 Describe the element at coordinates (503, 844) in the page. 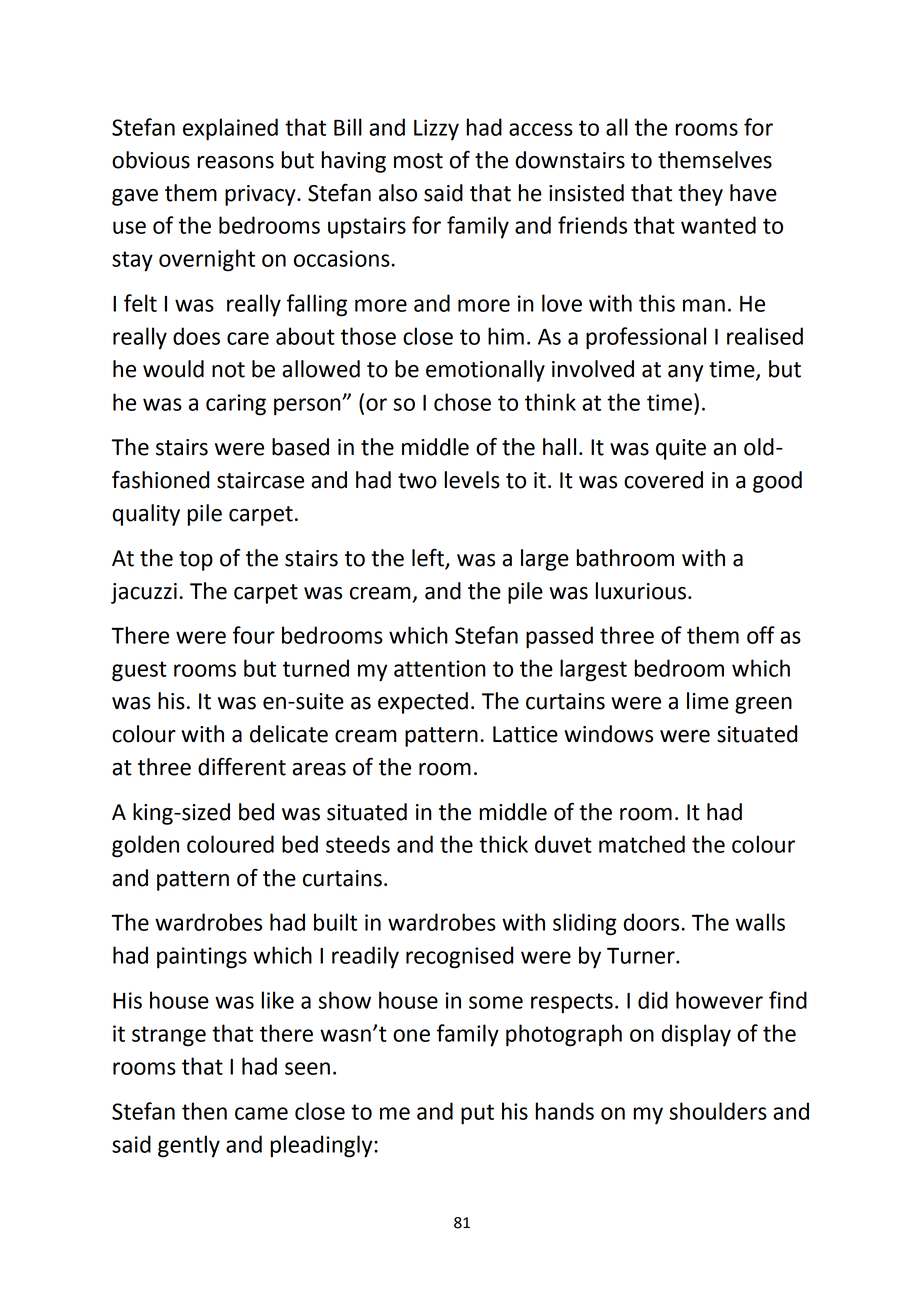

I see `thick` at that location.
